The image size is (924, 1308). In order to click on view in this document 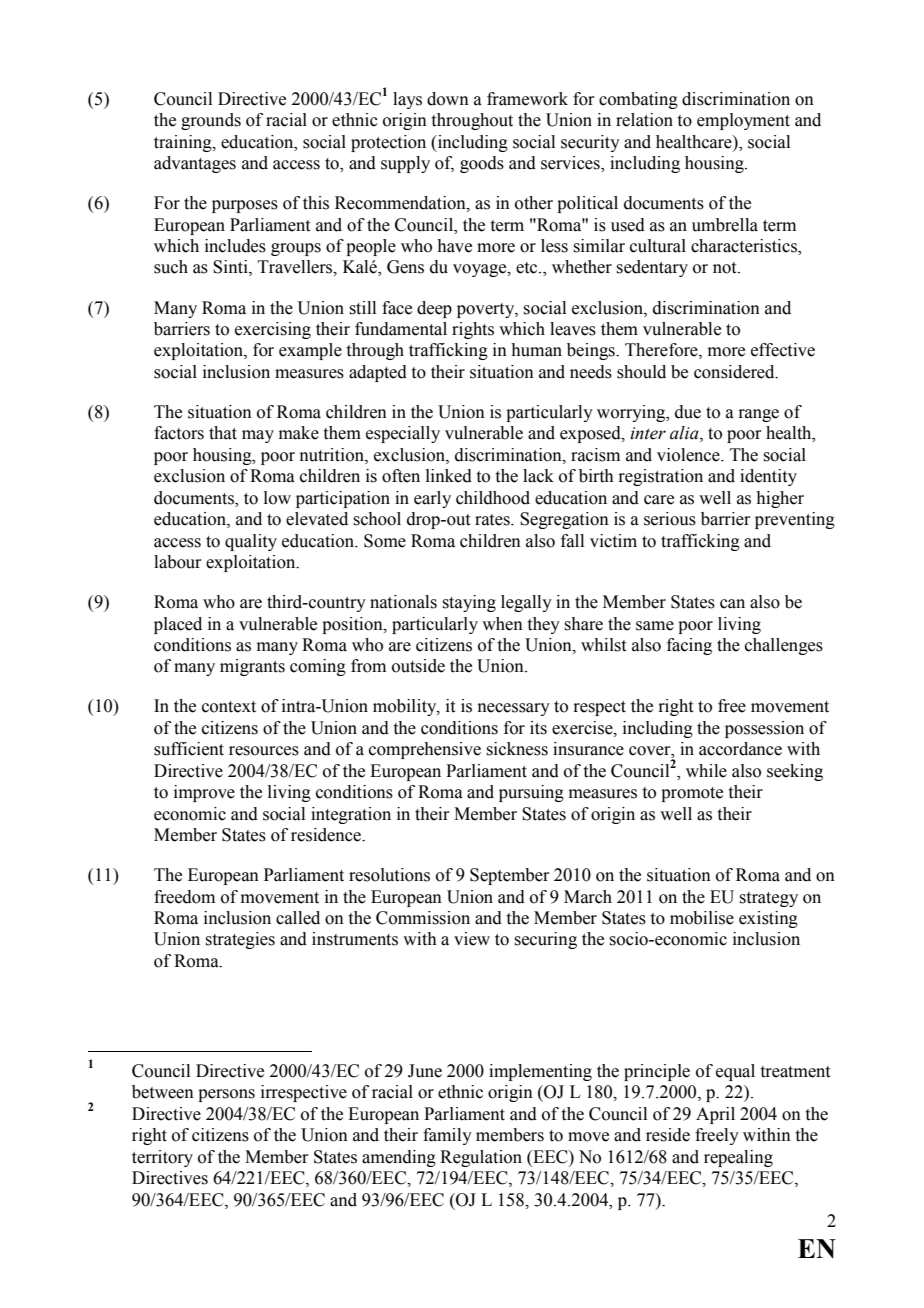, I will do `click(472, 939)`.
